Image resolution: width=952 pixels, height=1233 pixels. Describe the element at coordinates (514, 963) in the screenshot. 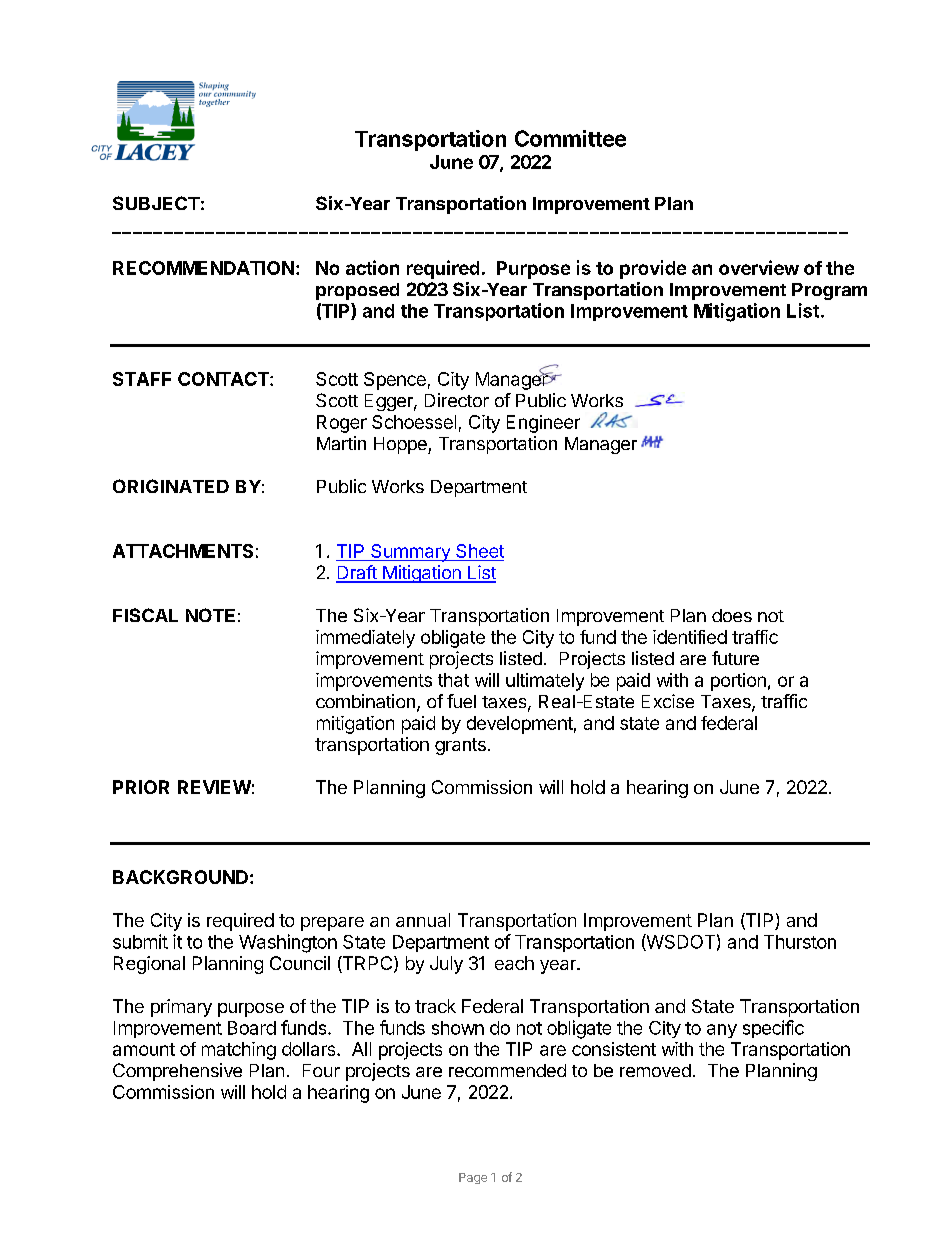

I see `each` at that location.
